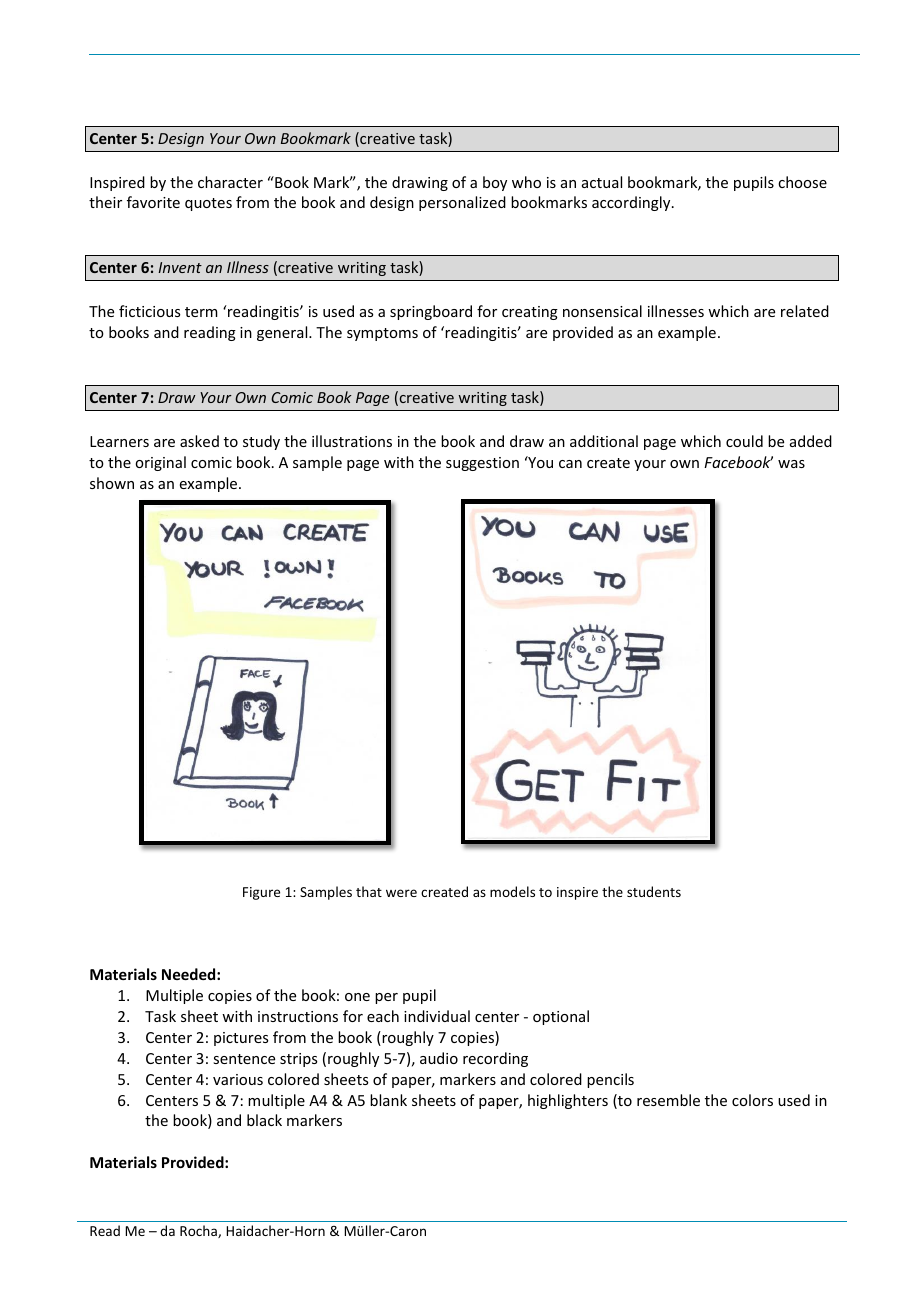  I want to click on quotes, so click(208, 204).
